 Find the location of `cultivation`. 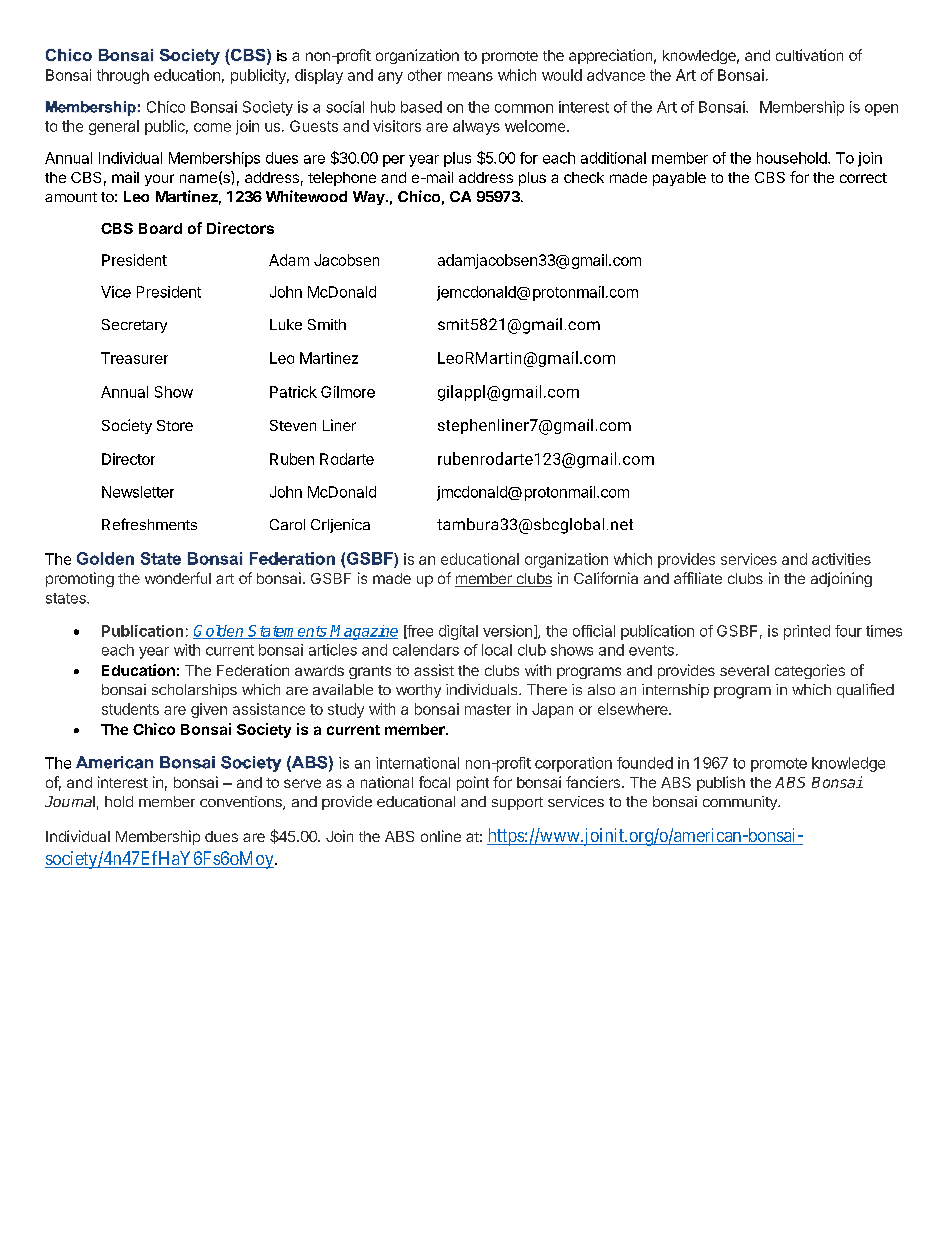

cultivation is located at coordinates (809, 55).
